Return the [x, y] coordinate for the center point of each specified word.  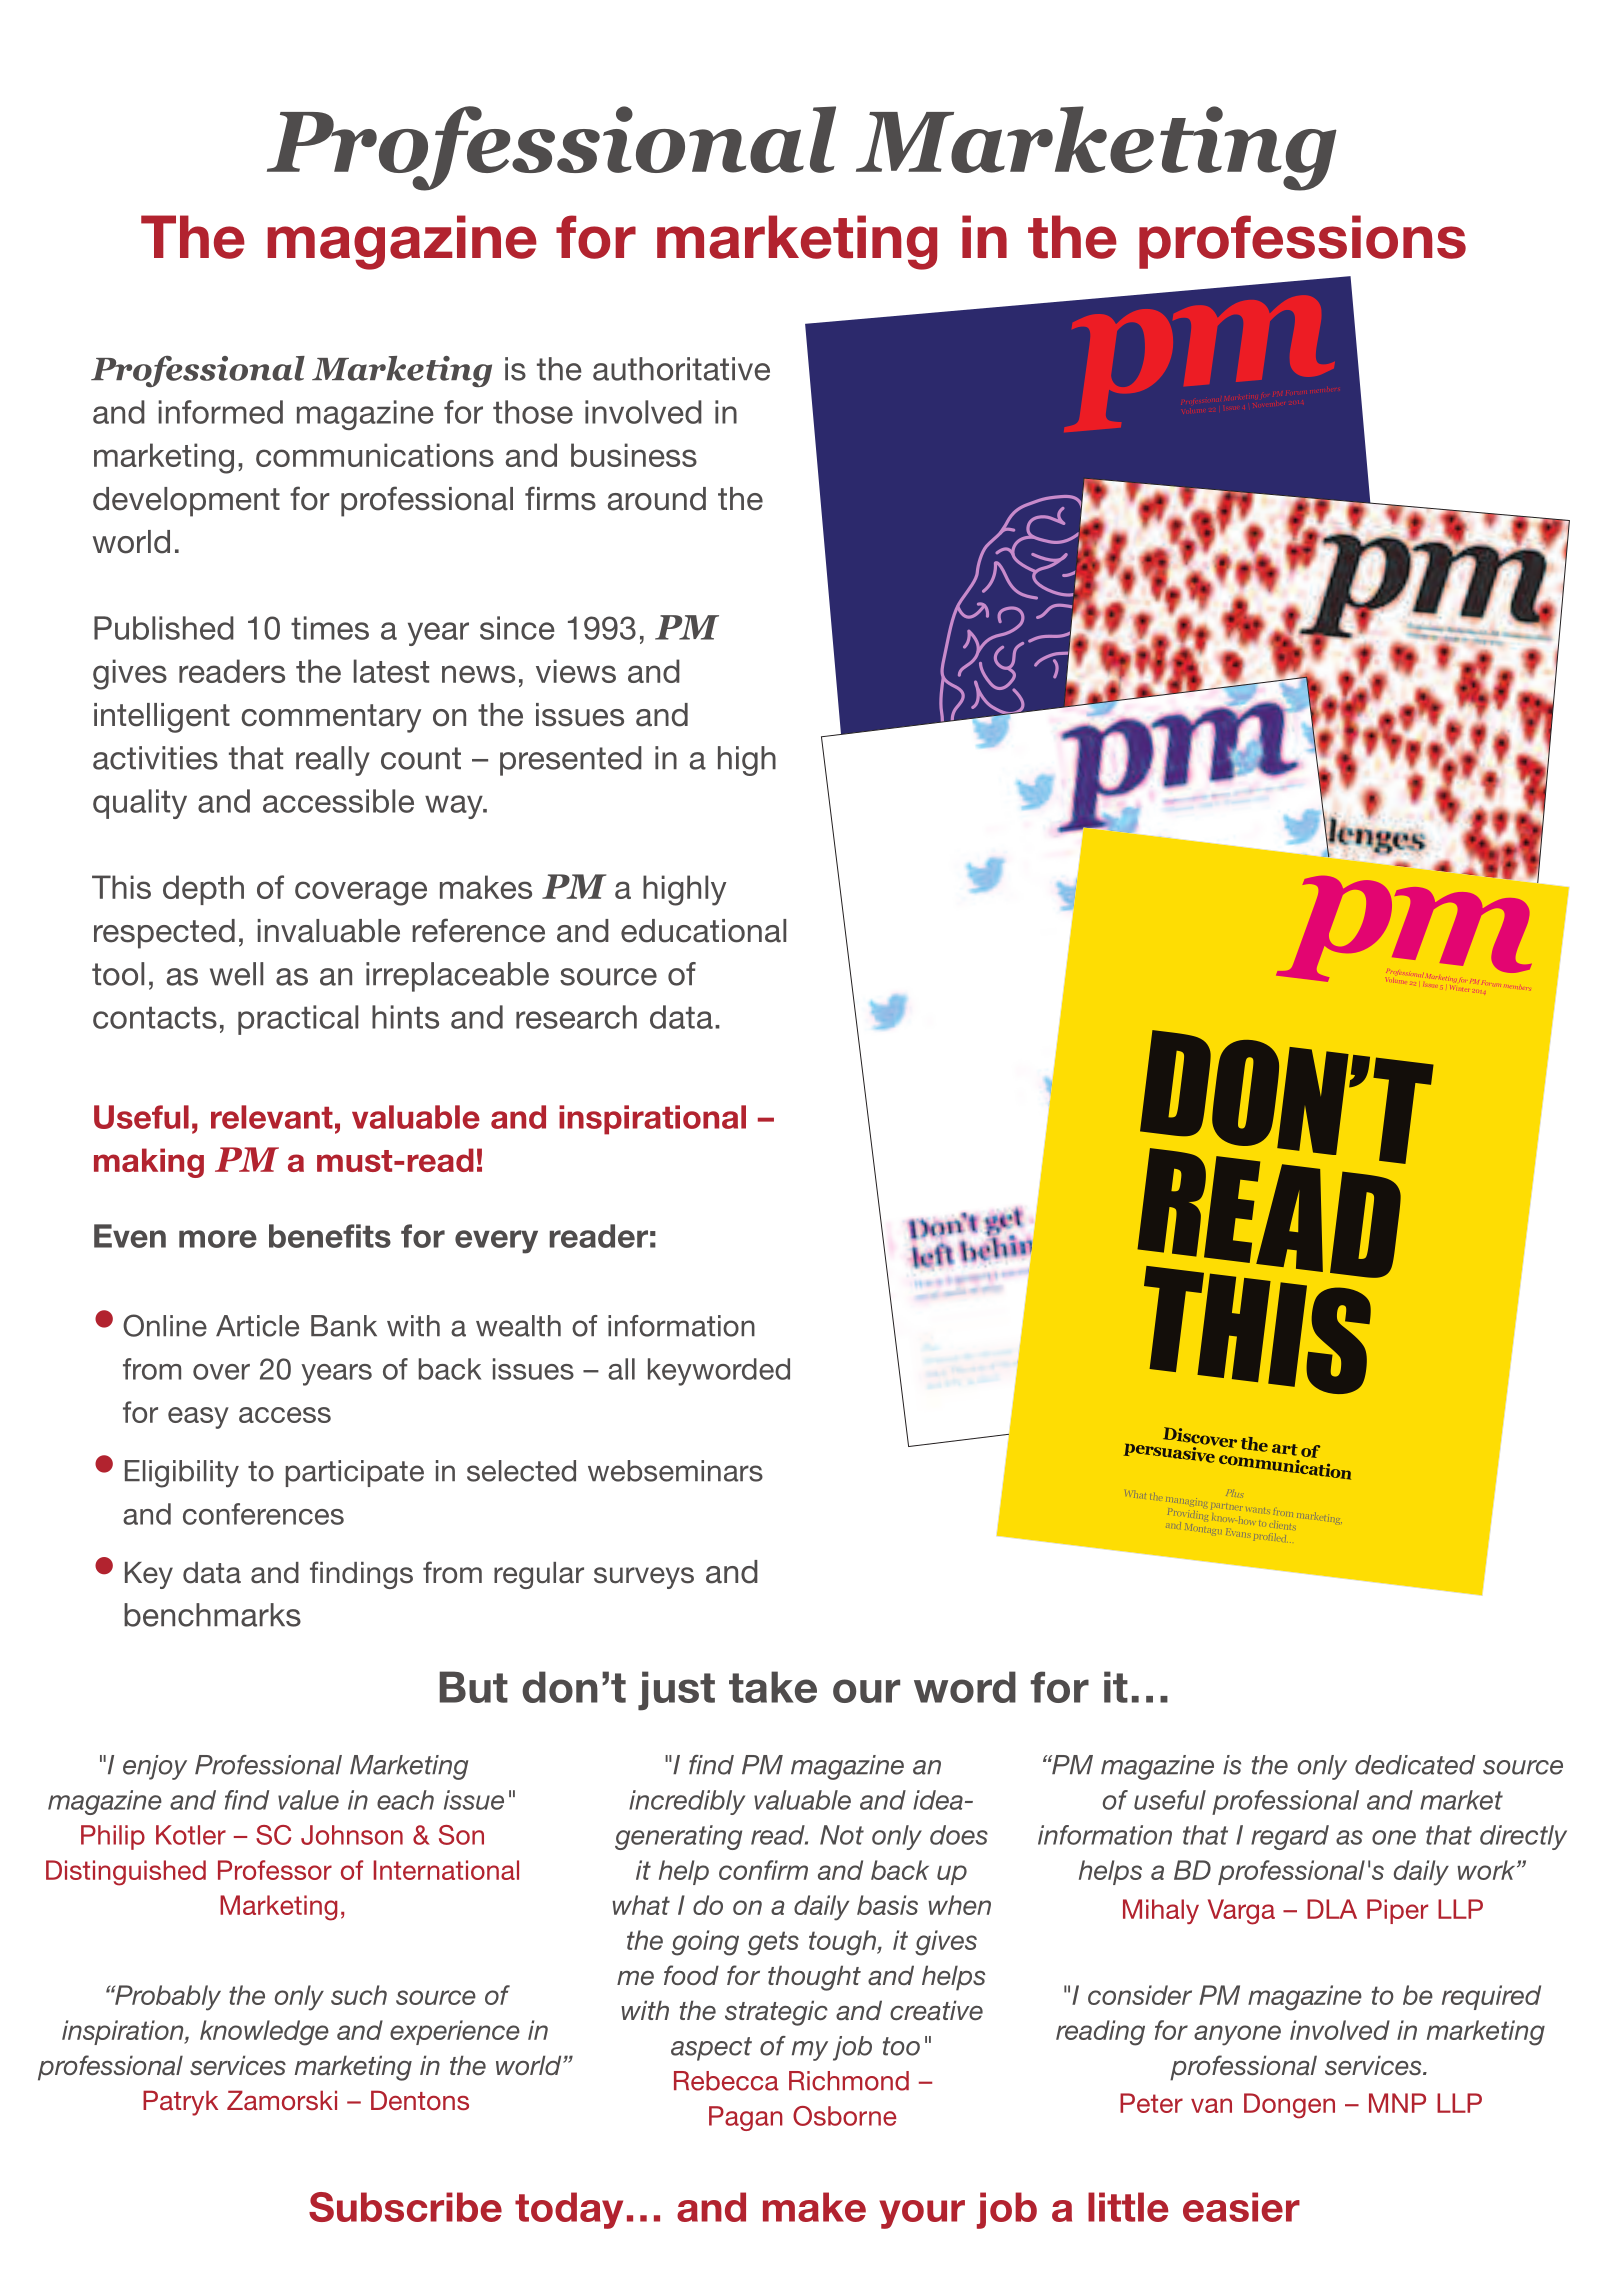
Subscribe [405, 2207]
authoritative [681, 369]
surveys [644, 1578]
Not [842, 1835]
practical [298, 1020]
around [657, 499]
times [330, 628]
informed [221, 412]
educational [703, 931]
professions [1302, 242]
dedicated [1415, 1765]
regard [1290, 1837]
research [576, 1017]
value [308, 1800]
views [576, 671]
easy [198, 1418]
